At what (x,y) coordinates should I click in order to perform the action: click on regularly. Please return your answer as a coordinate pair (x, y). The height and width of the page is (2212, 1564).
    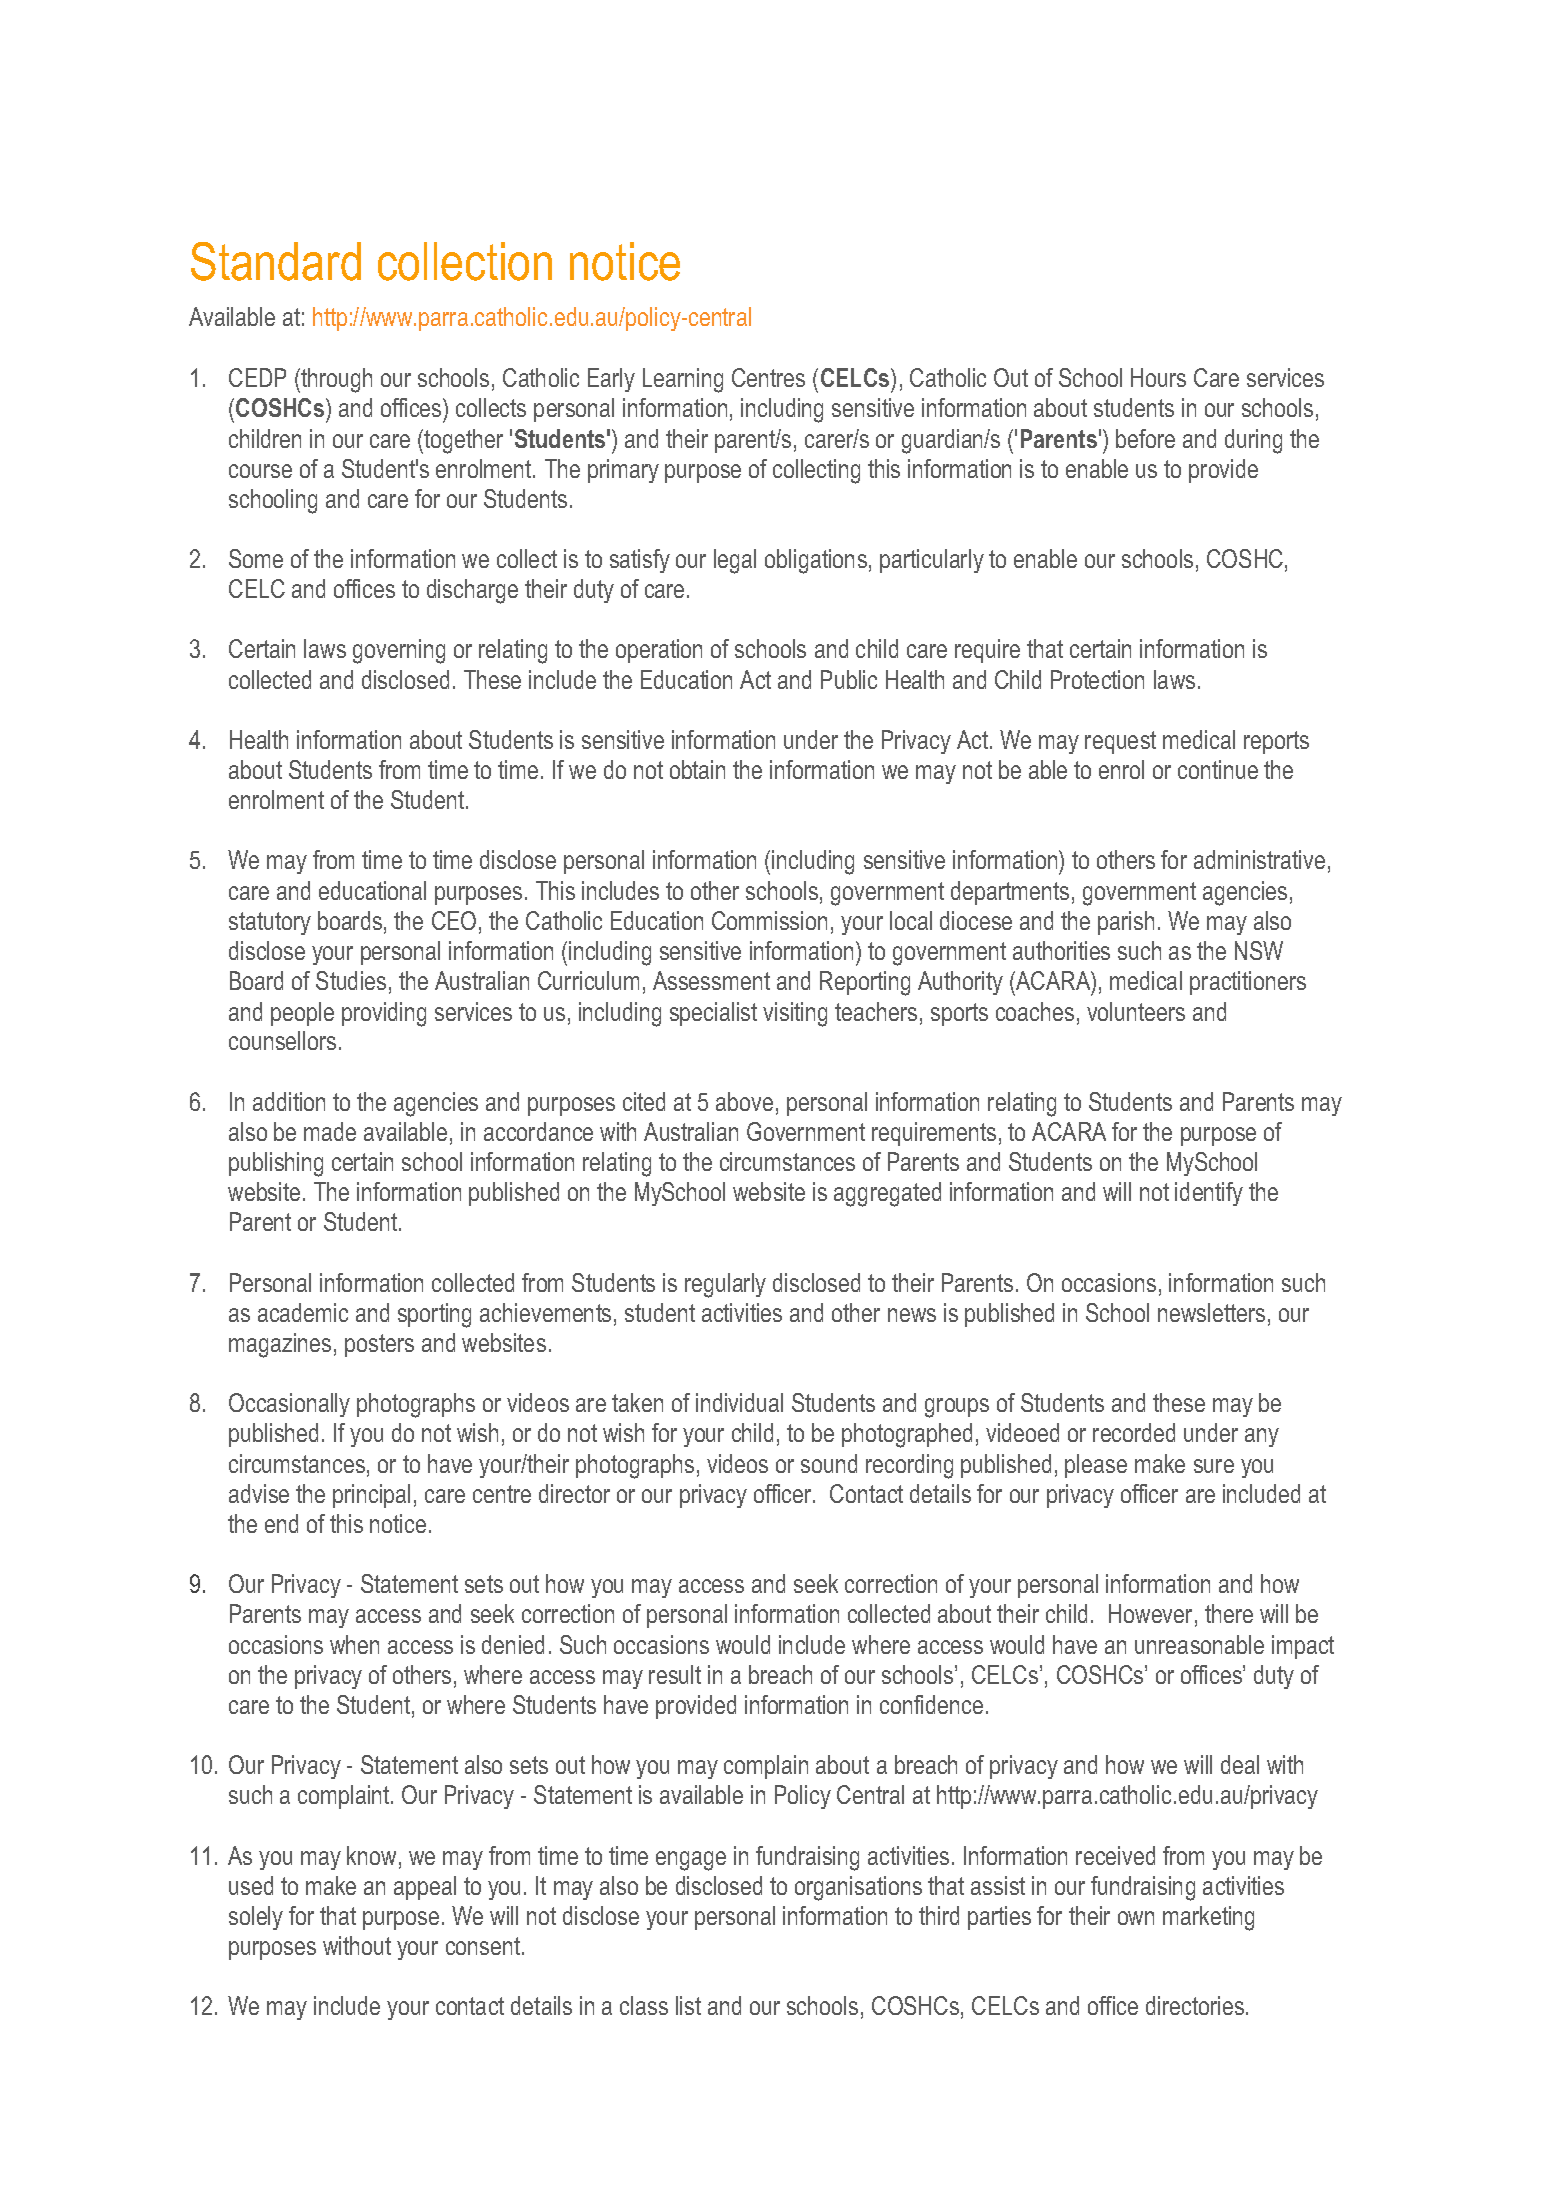
    Looking at the image, I should click on (725, 1285).
